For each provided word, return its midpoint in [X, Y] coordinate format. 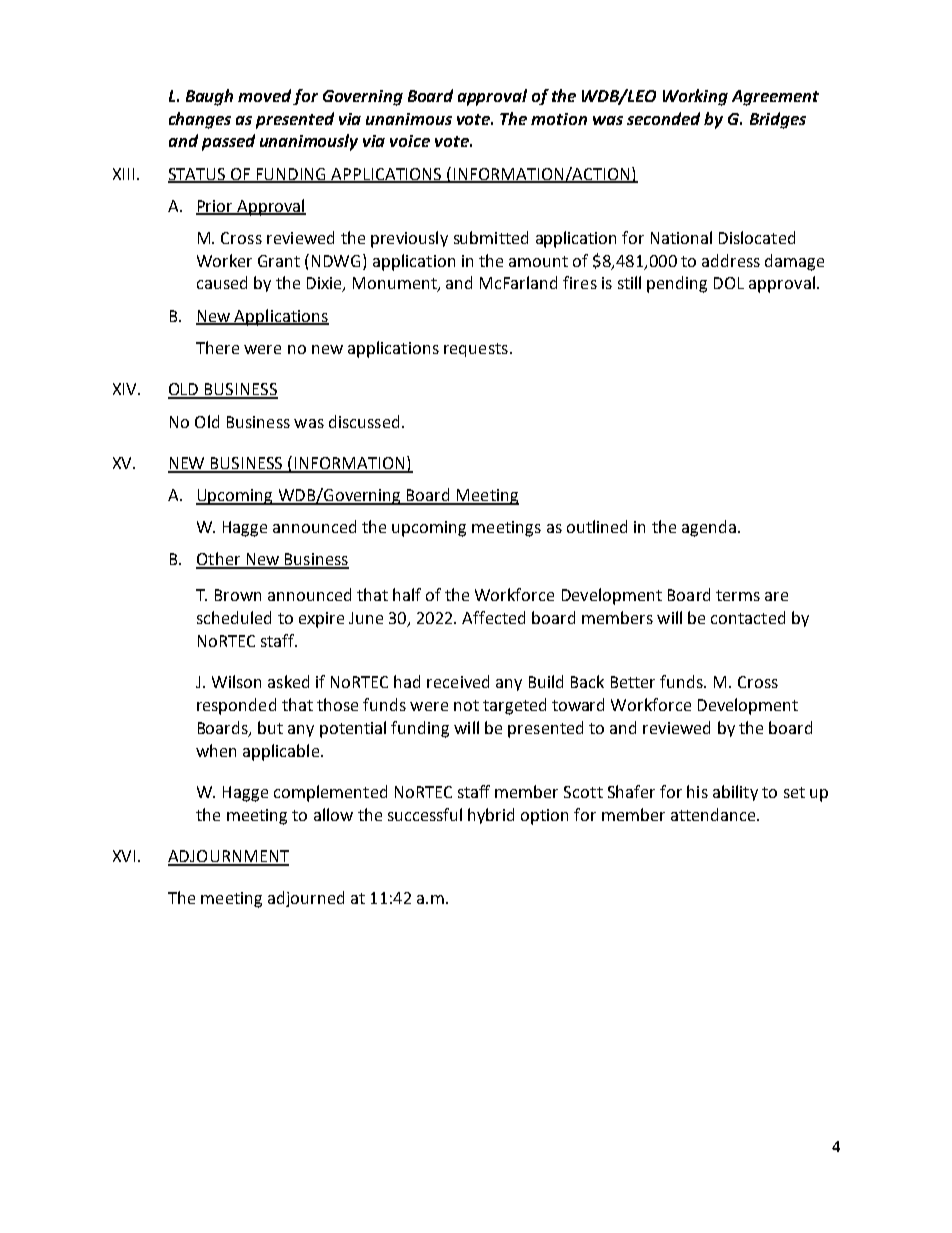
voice [410, 141]
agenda [709, 528]
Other [219, 560]
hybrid [491, 816]
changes [200, 120]
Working [695, 97]
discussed [364, 421]
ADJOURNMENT [228, 857]
